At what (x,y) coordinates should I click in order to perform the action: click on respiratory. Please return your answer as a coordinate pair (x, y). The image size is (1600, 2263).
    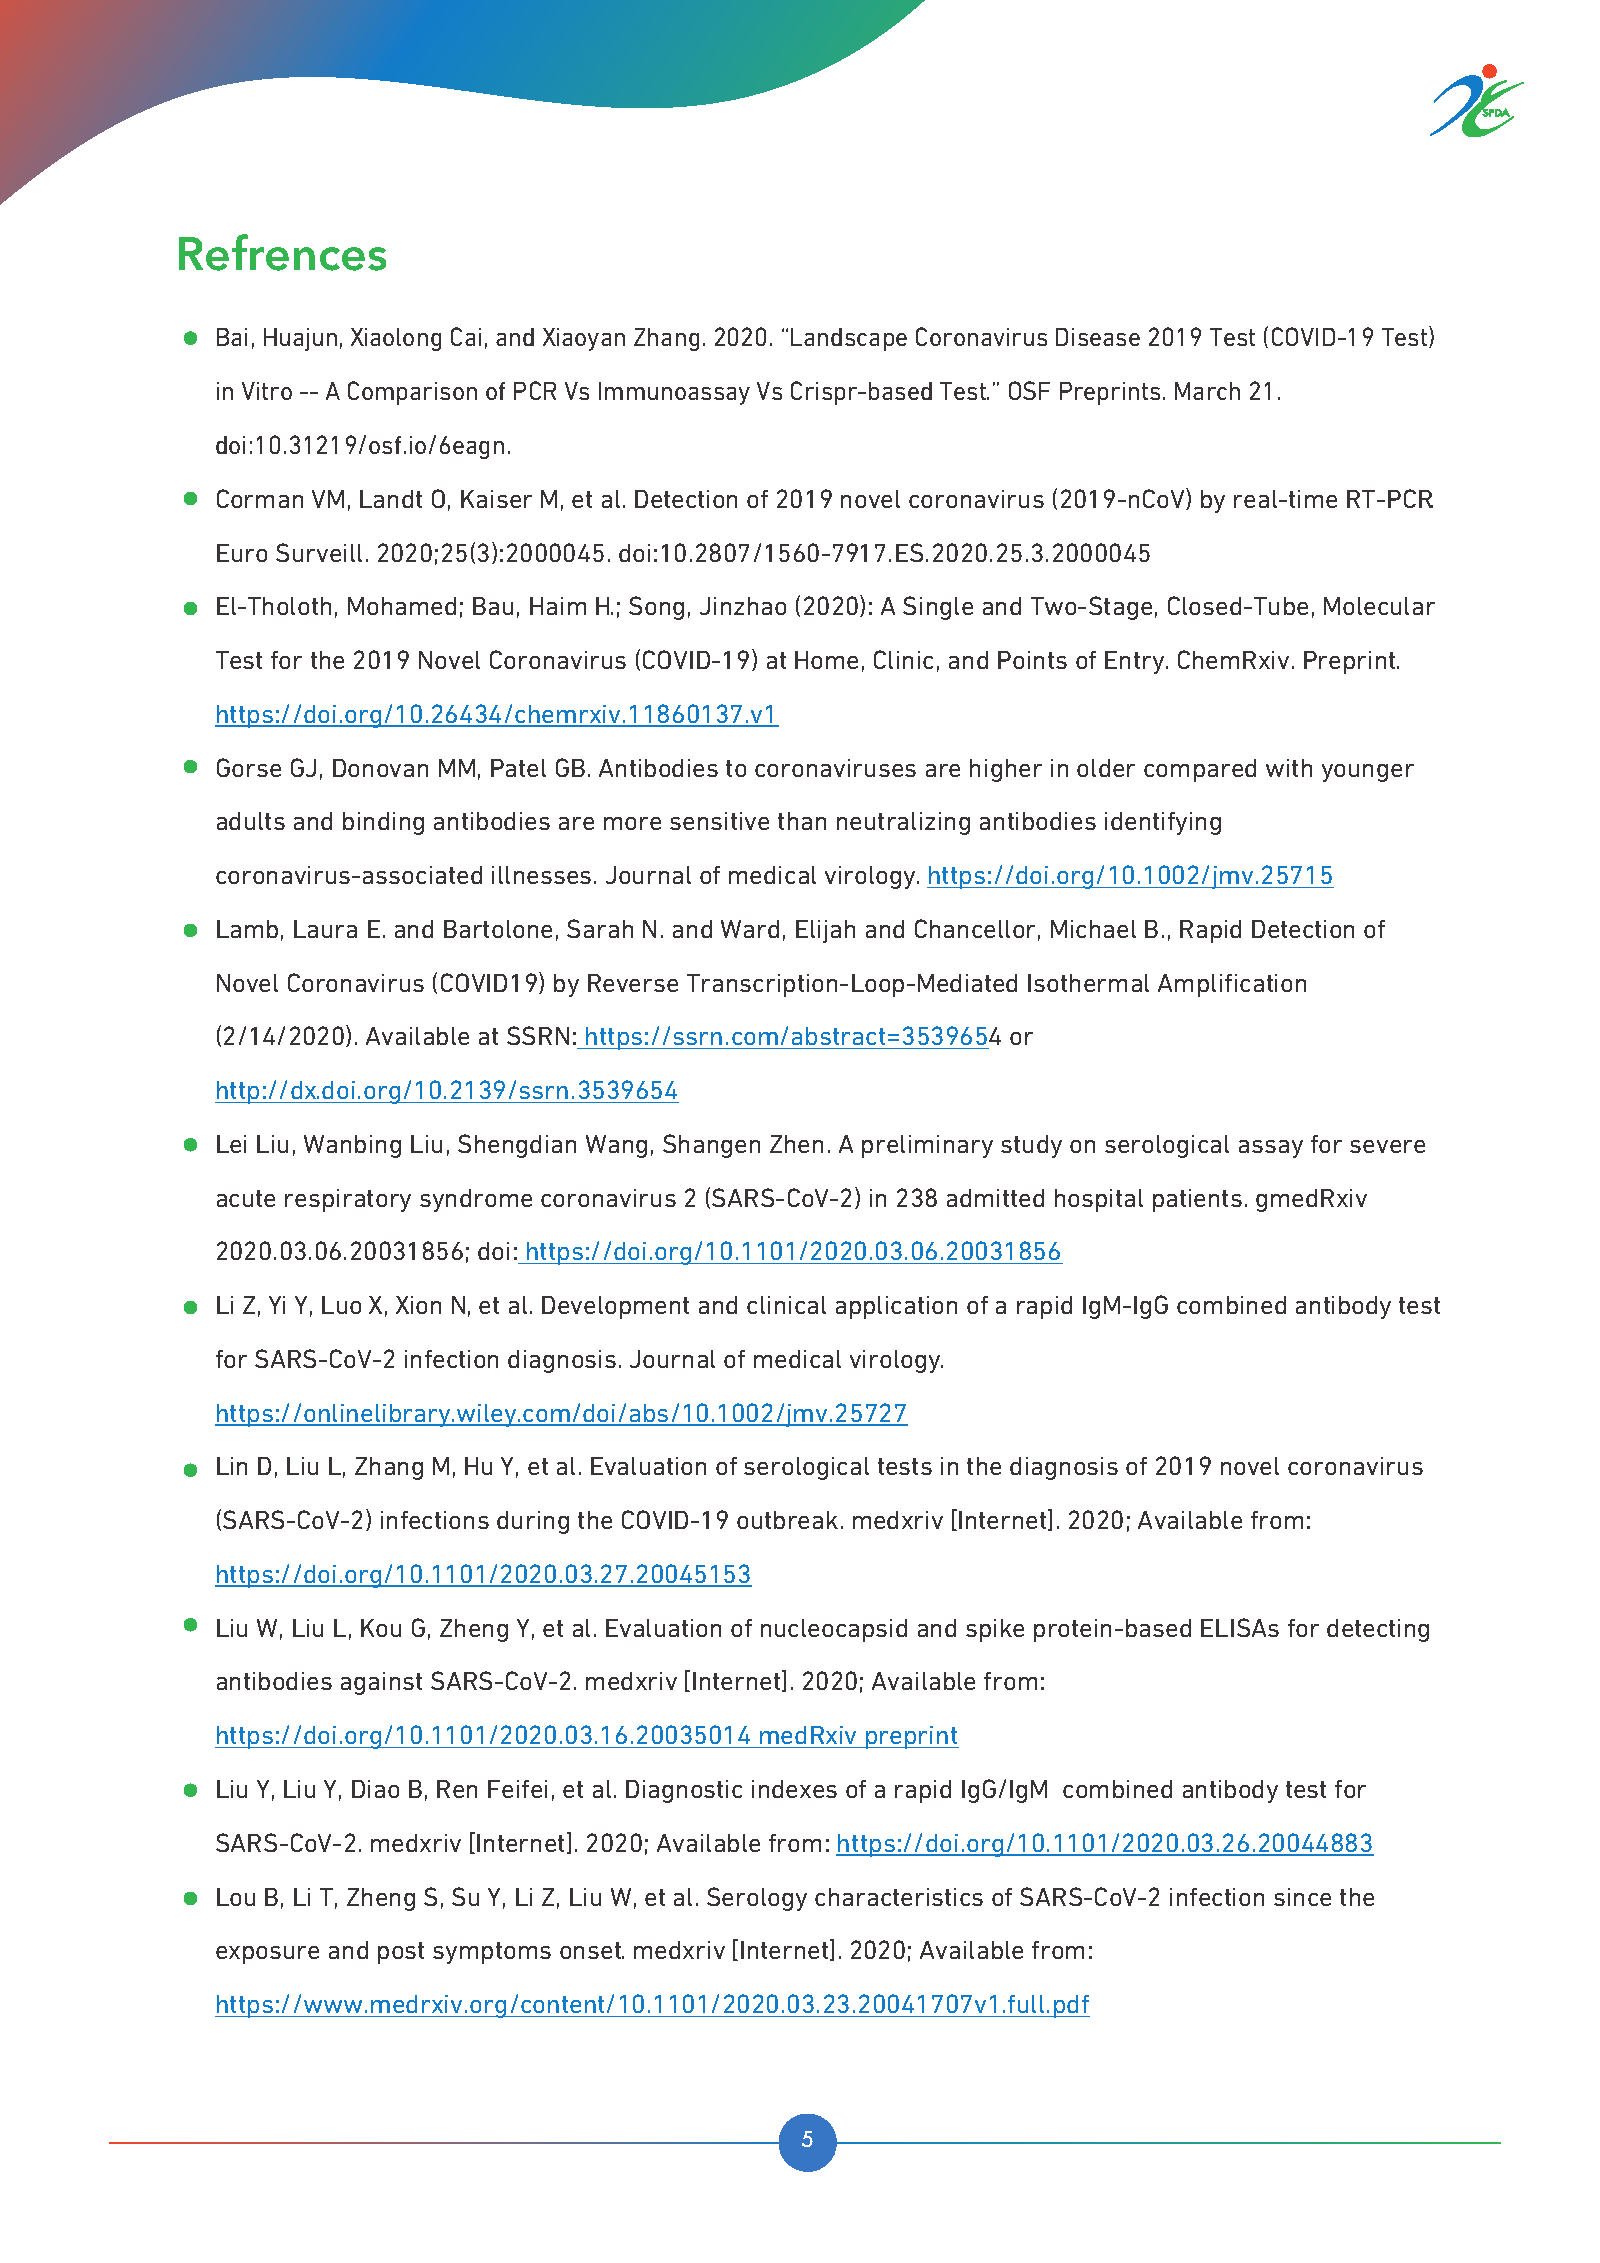
    Looking at the image, I should click on (348, 1200).
